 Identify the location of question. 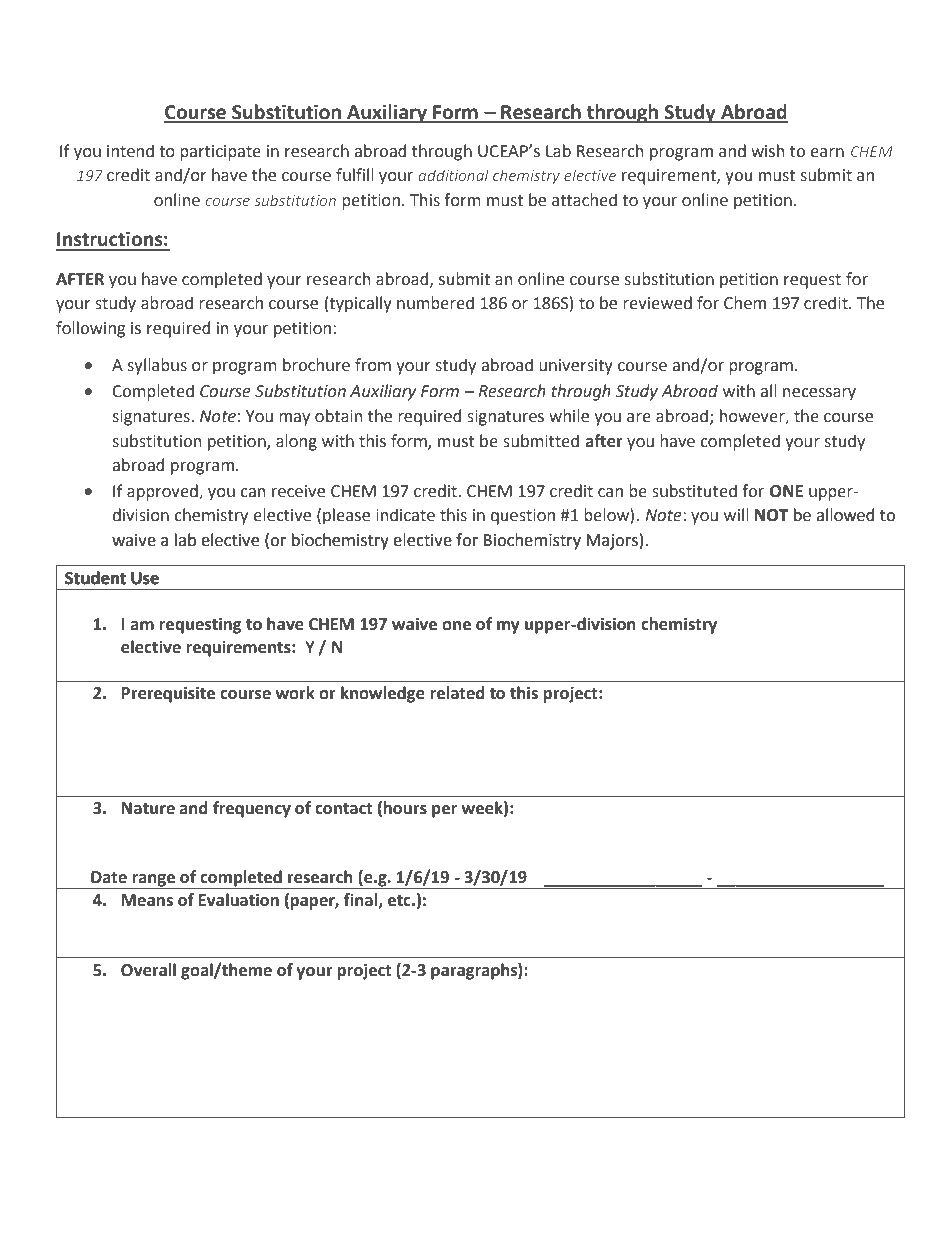
(523, 517).
